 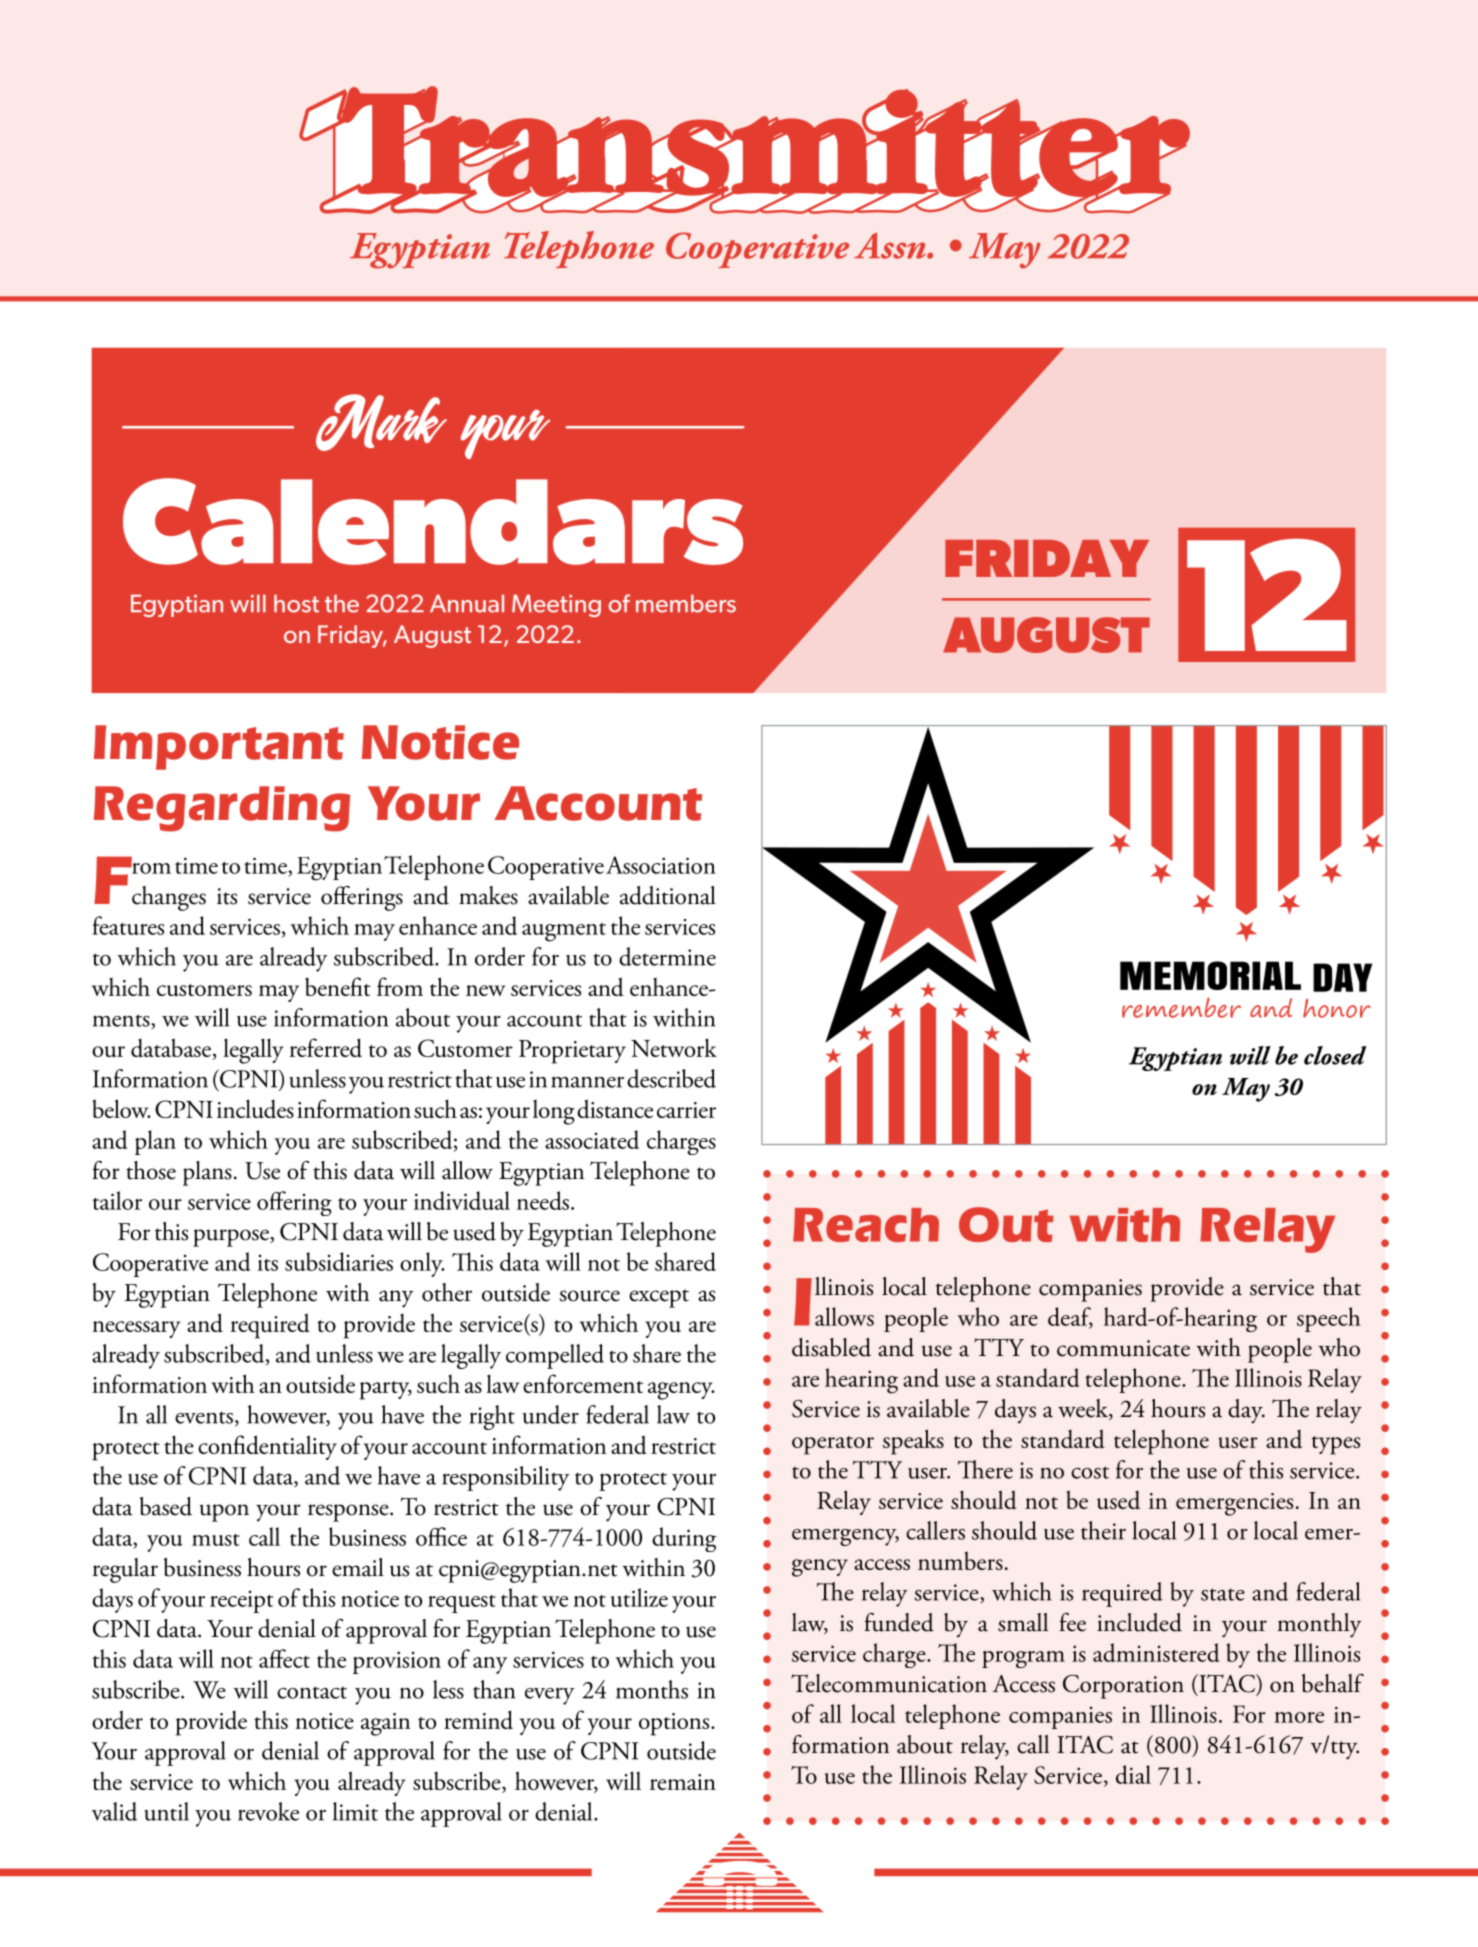 I want to click on except, so click(x=659, y=1298).
